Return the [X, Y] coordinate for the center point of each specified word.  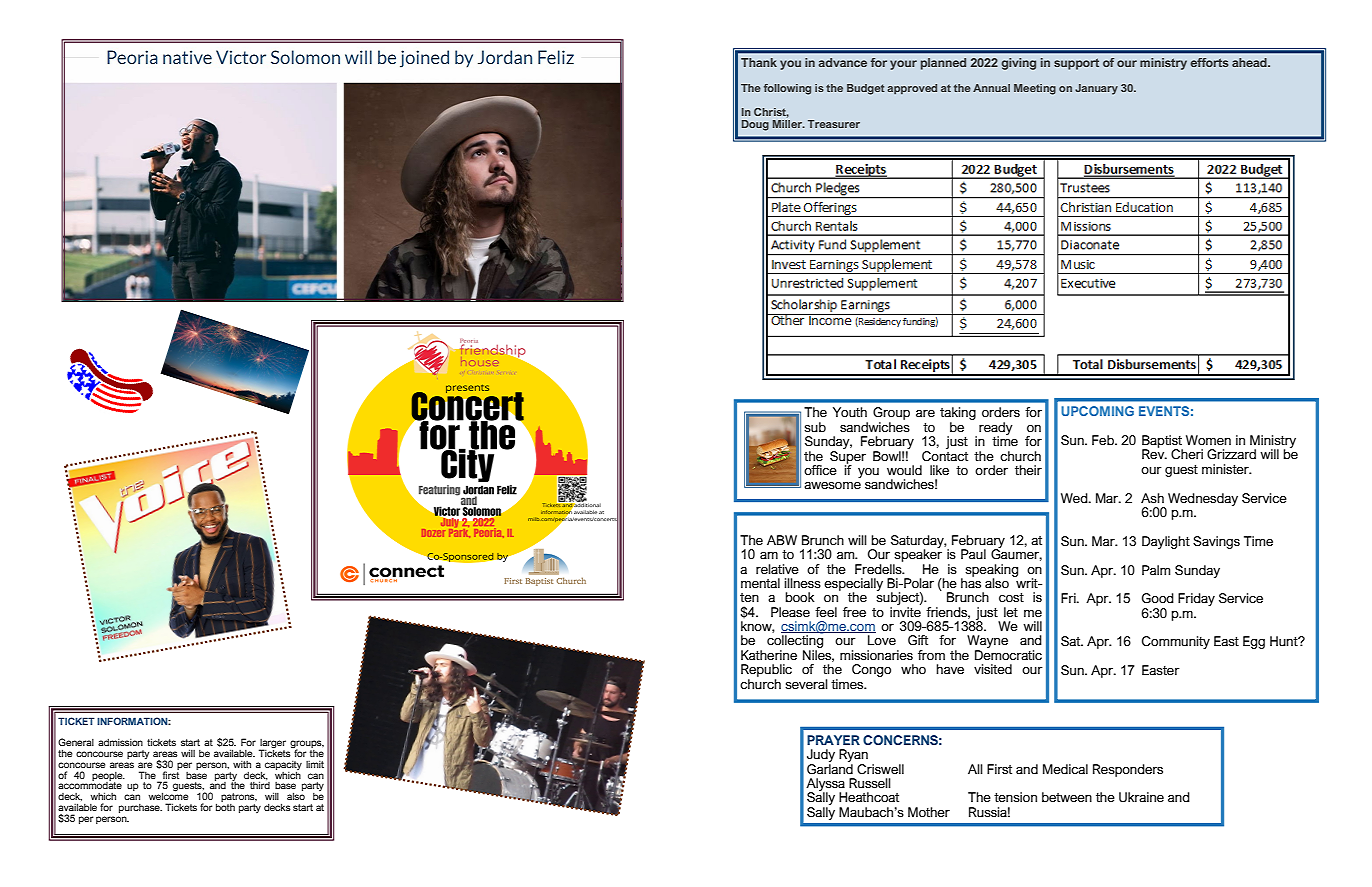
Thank [759, 62]
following [787, 89]
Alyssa [826, 785]
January [1096, 89]
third [260, 785]
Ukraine [1141, 797]
